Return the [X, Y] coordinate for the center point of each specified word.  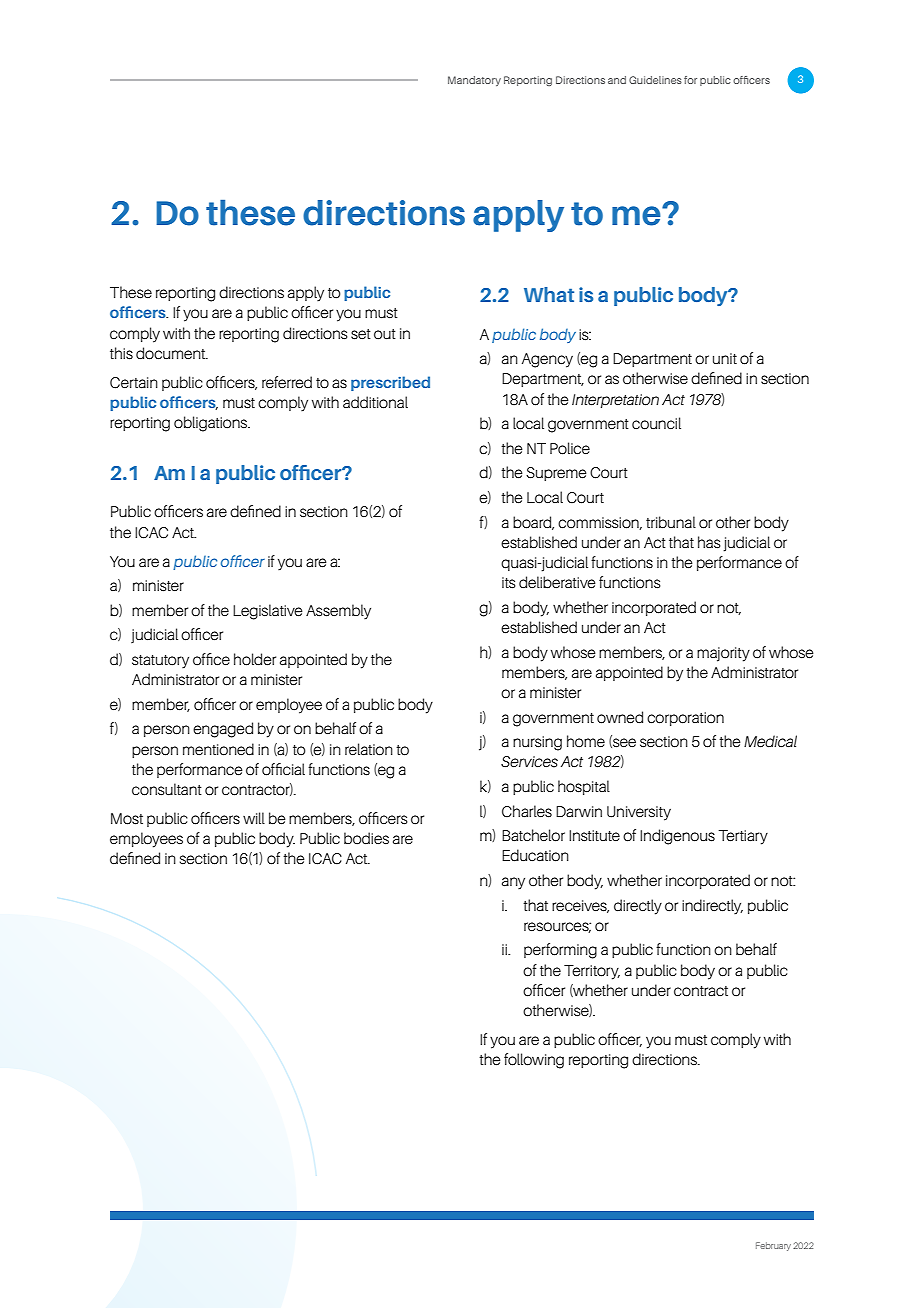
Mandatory [474, 81]
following [534, 1061]
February [773, 1246]
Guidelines [655, 80]
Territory [592, 972]
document [171, 353]
